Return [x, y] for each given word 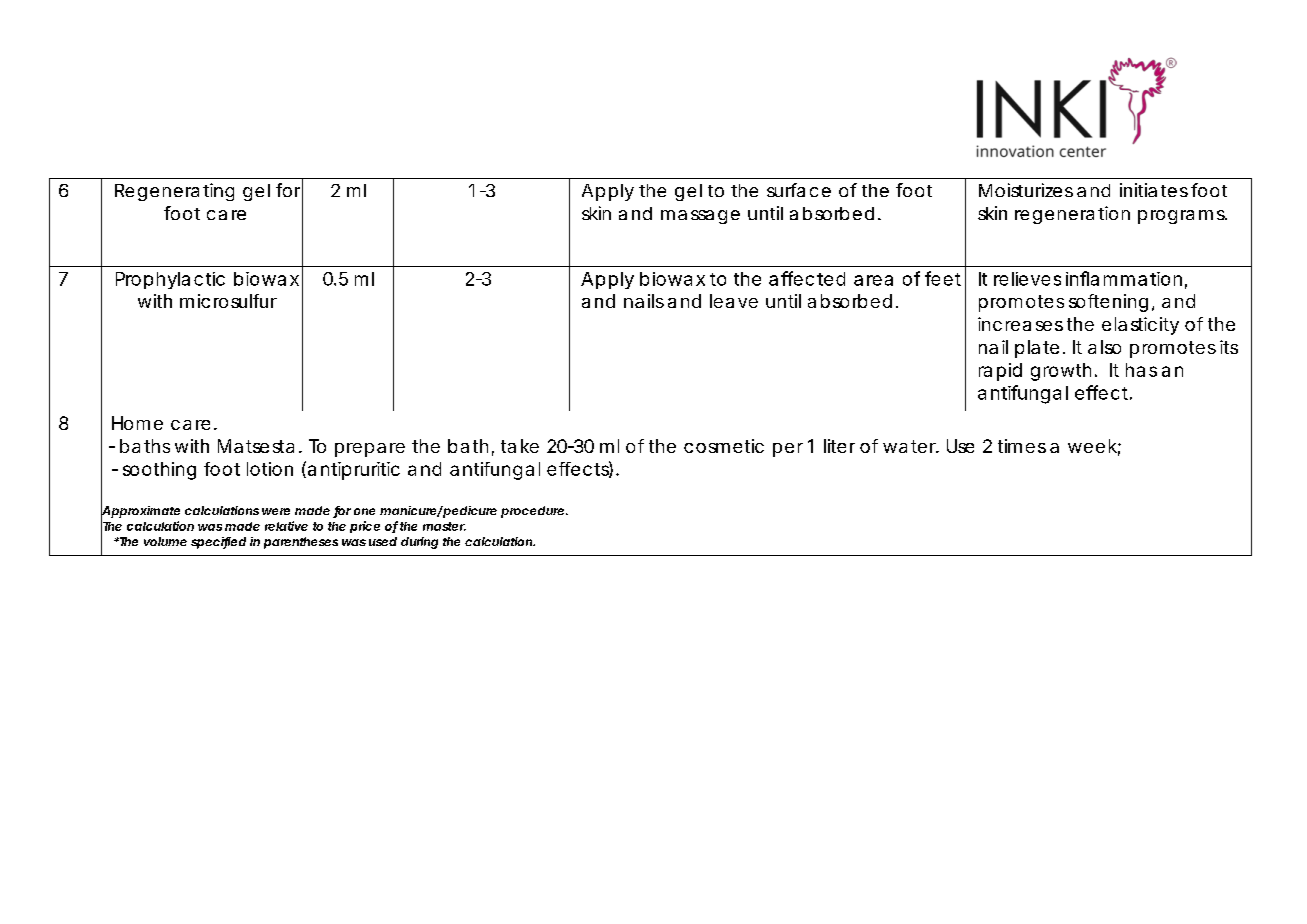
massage [700, 217]
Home [137, 423]
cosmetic [724, 446]
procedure [532, 512]
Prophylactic [170, 280]
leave [734, 301]
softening [1108, 303]
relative [286, 526]
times [1022, 446]
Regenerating [174, 192]
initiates [1154, 190]
